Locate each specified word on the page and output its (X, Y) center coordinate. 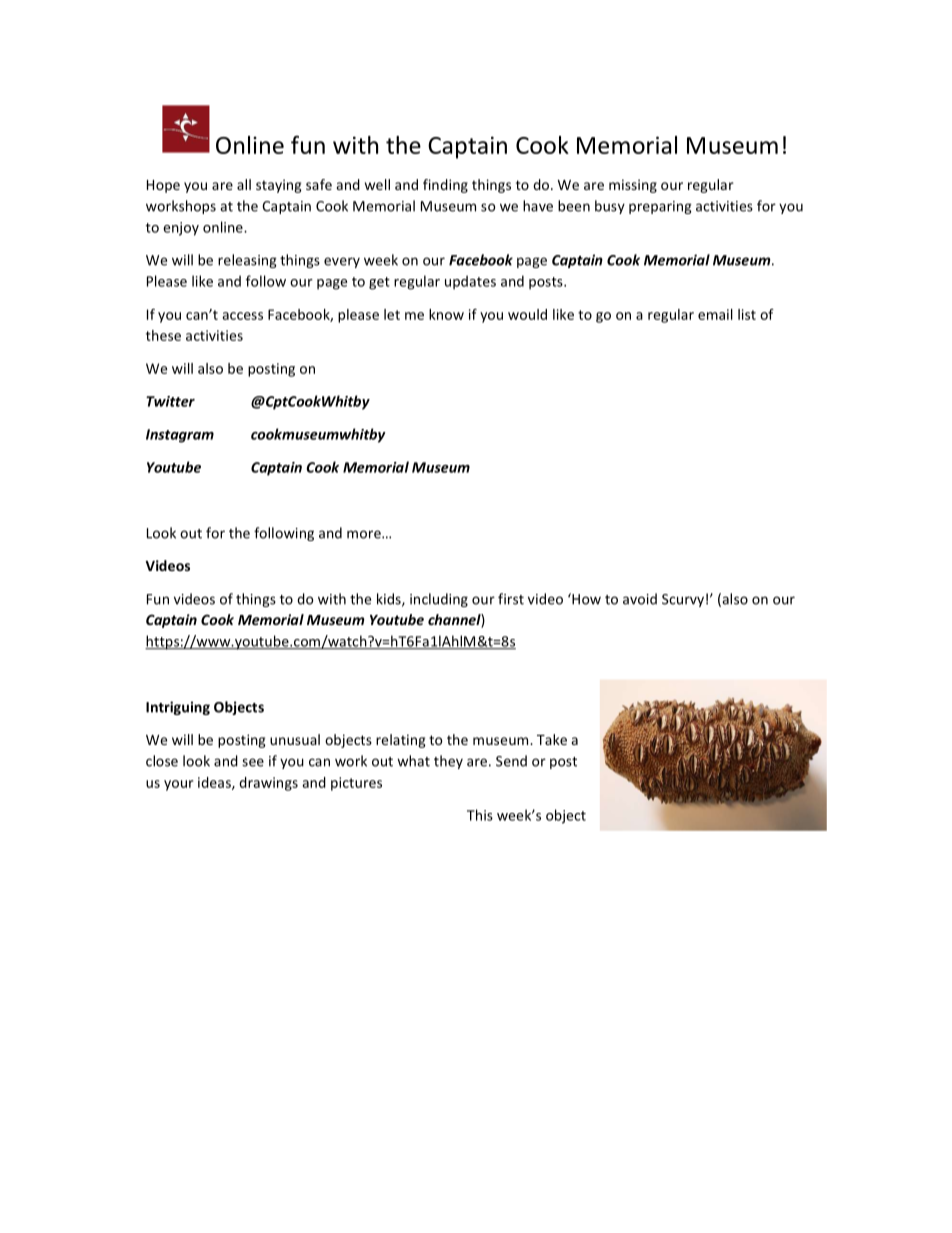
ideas (215, 783)
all (244, 184)
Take (552, 739)
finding (445, 186)
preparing (660, 207)
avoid (640, 599)
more (365, 534)
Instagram (180, 436)
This (480, 815)
